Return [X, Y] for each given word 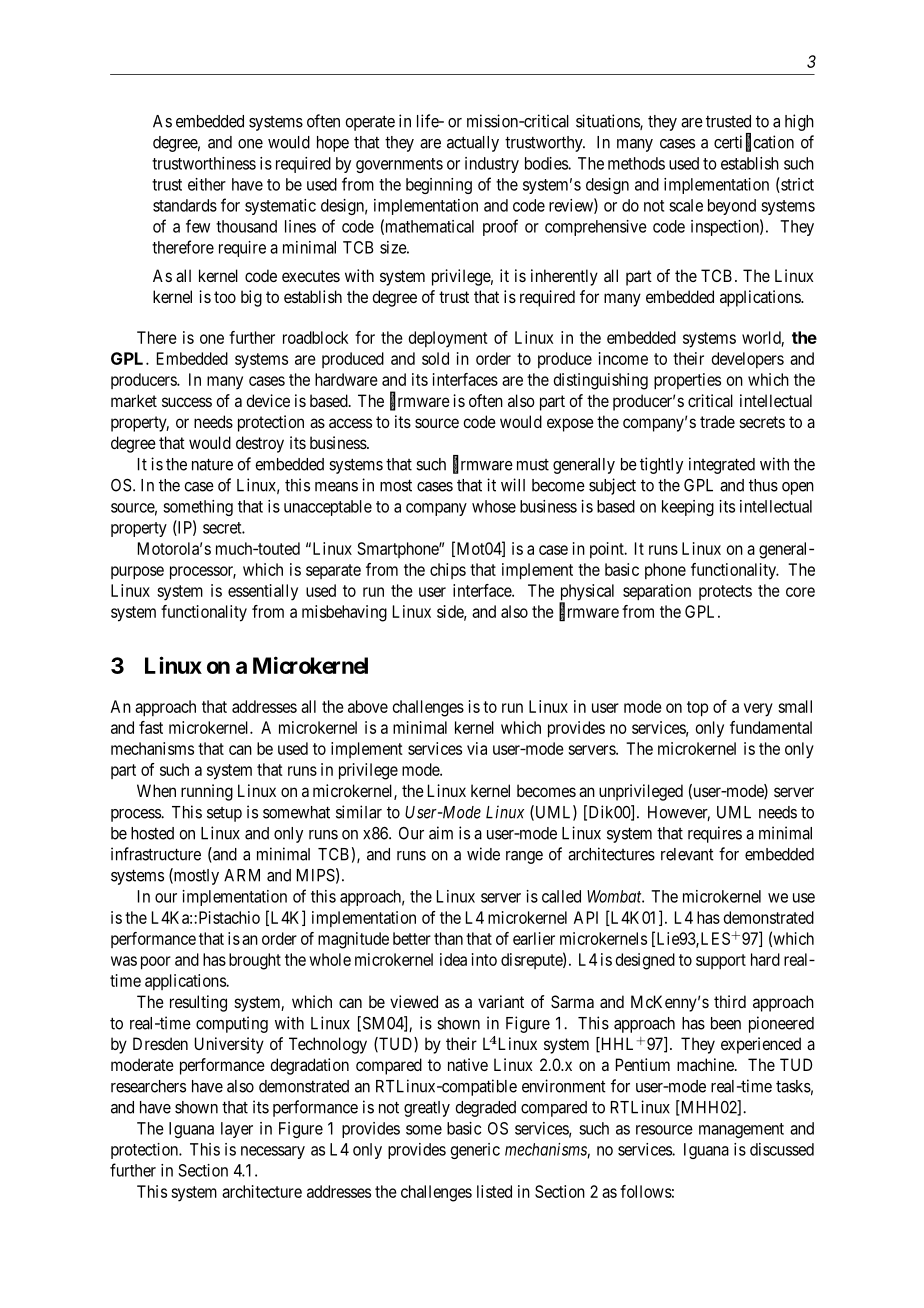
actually [473, 144]
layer [237, 1130]
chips [448, 571]
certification [754, 142]
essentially [263, 592]
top [697, 709]
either [207, 184]
